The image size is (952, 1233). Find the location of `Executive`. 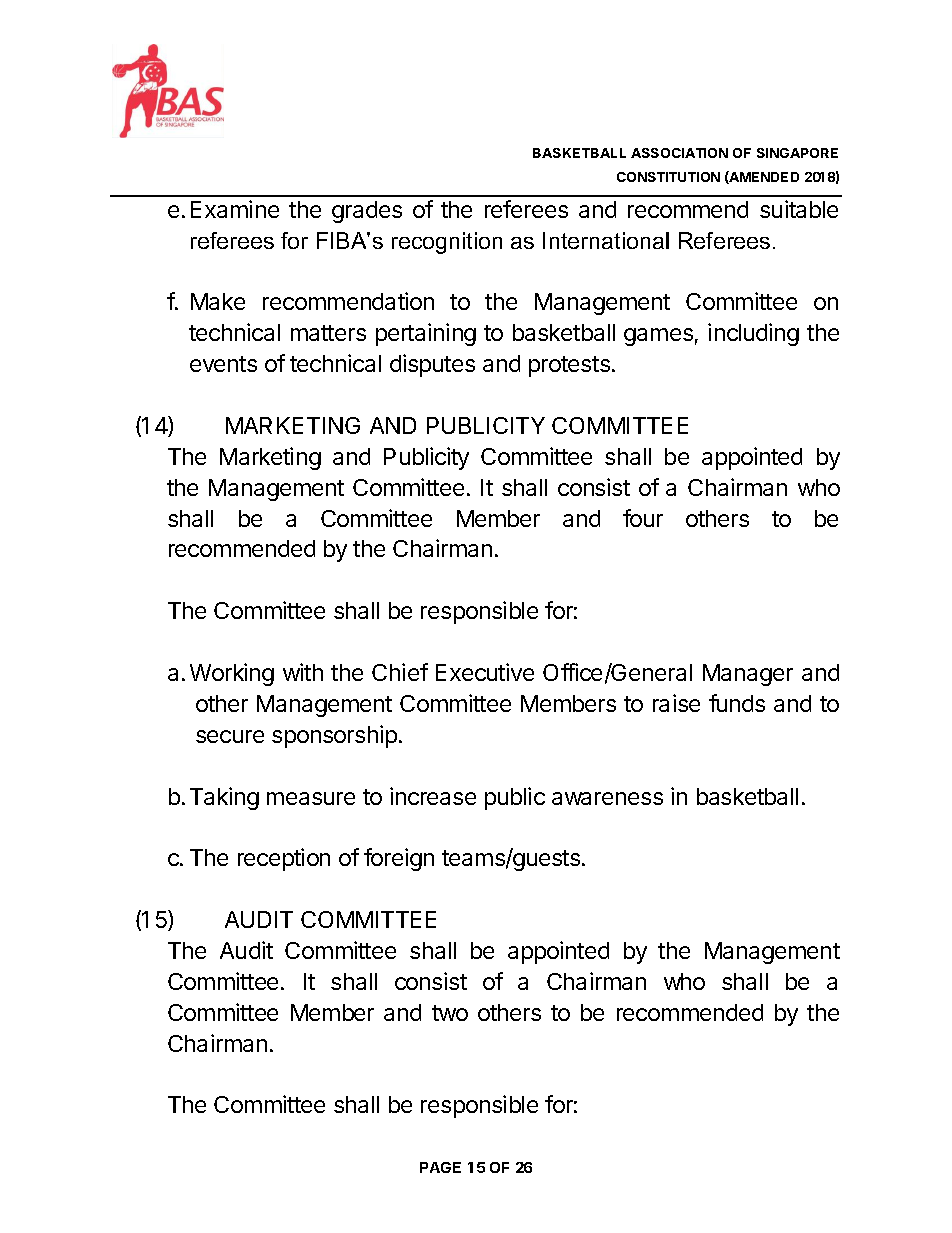

Executive is located at coordinates (485, 672).
